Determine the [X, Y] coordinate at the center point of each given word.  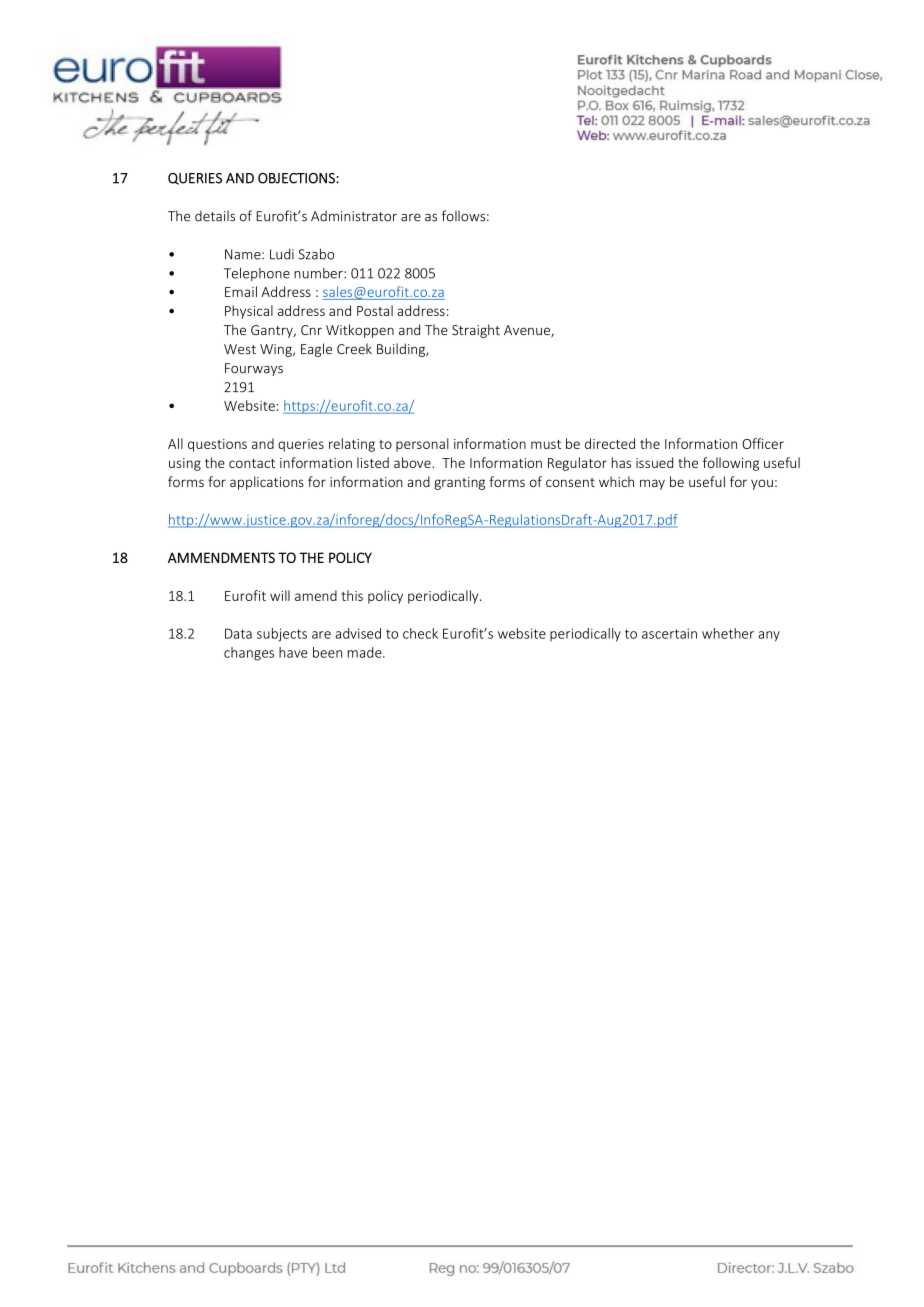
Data [238, 633]
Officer [763, 443]
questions [217, 445]
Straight [476, 331]
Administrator [354, 216]
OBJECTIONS [297, 178]
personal [422, 445]
